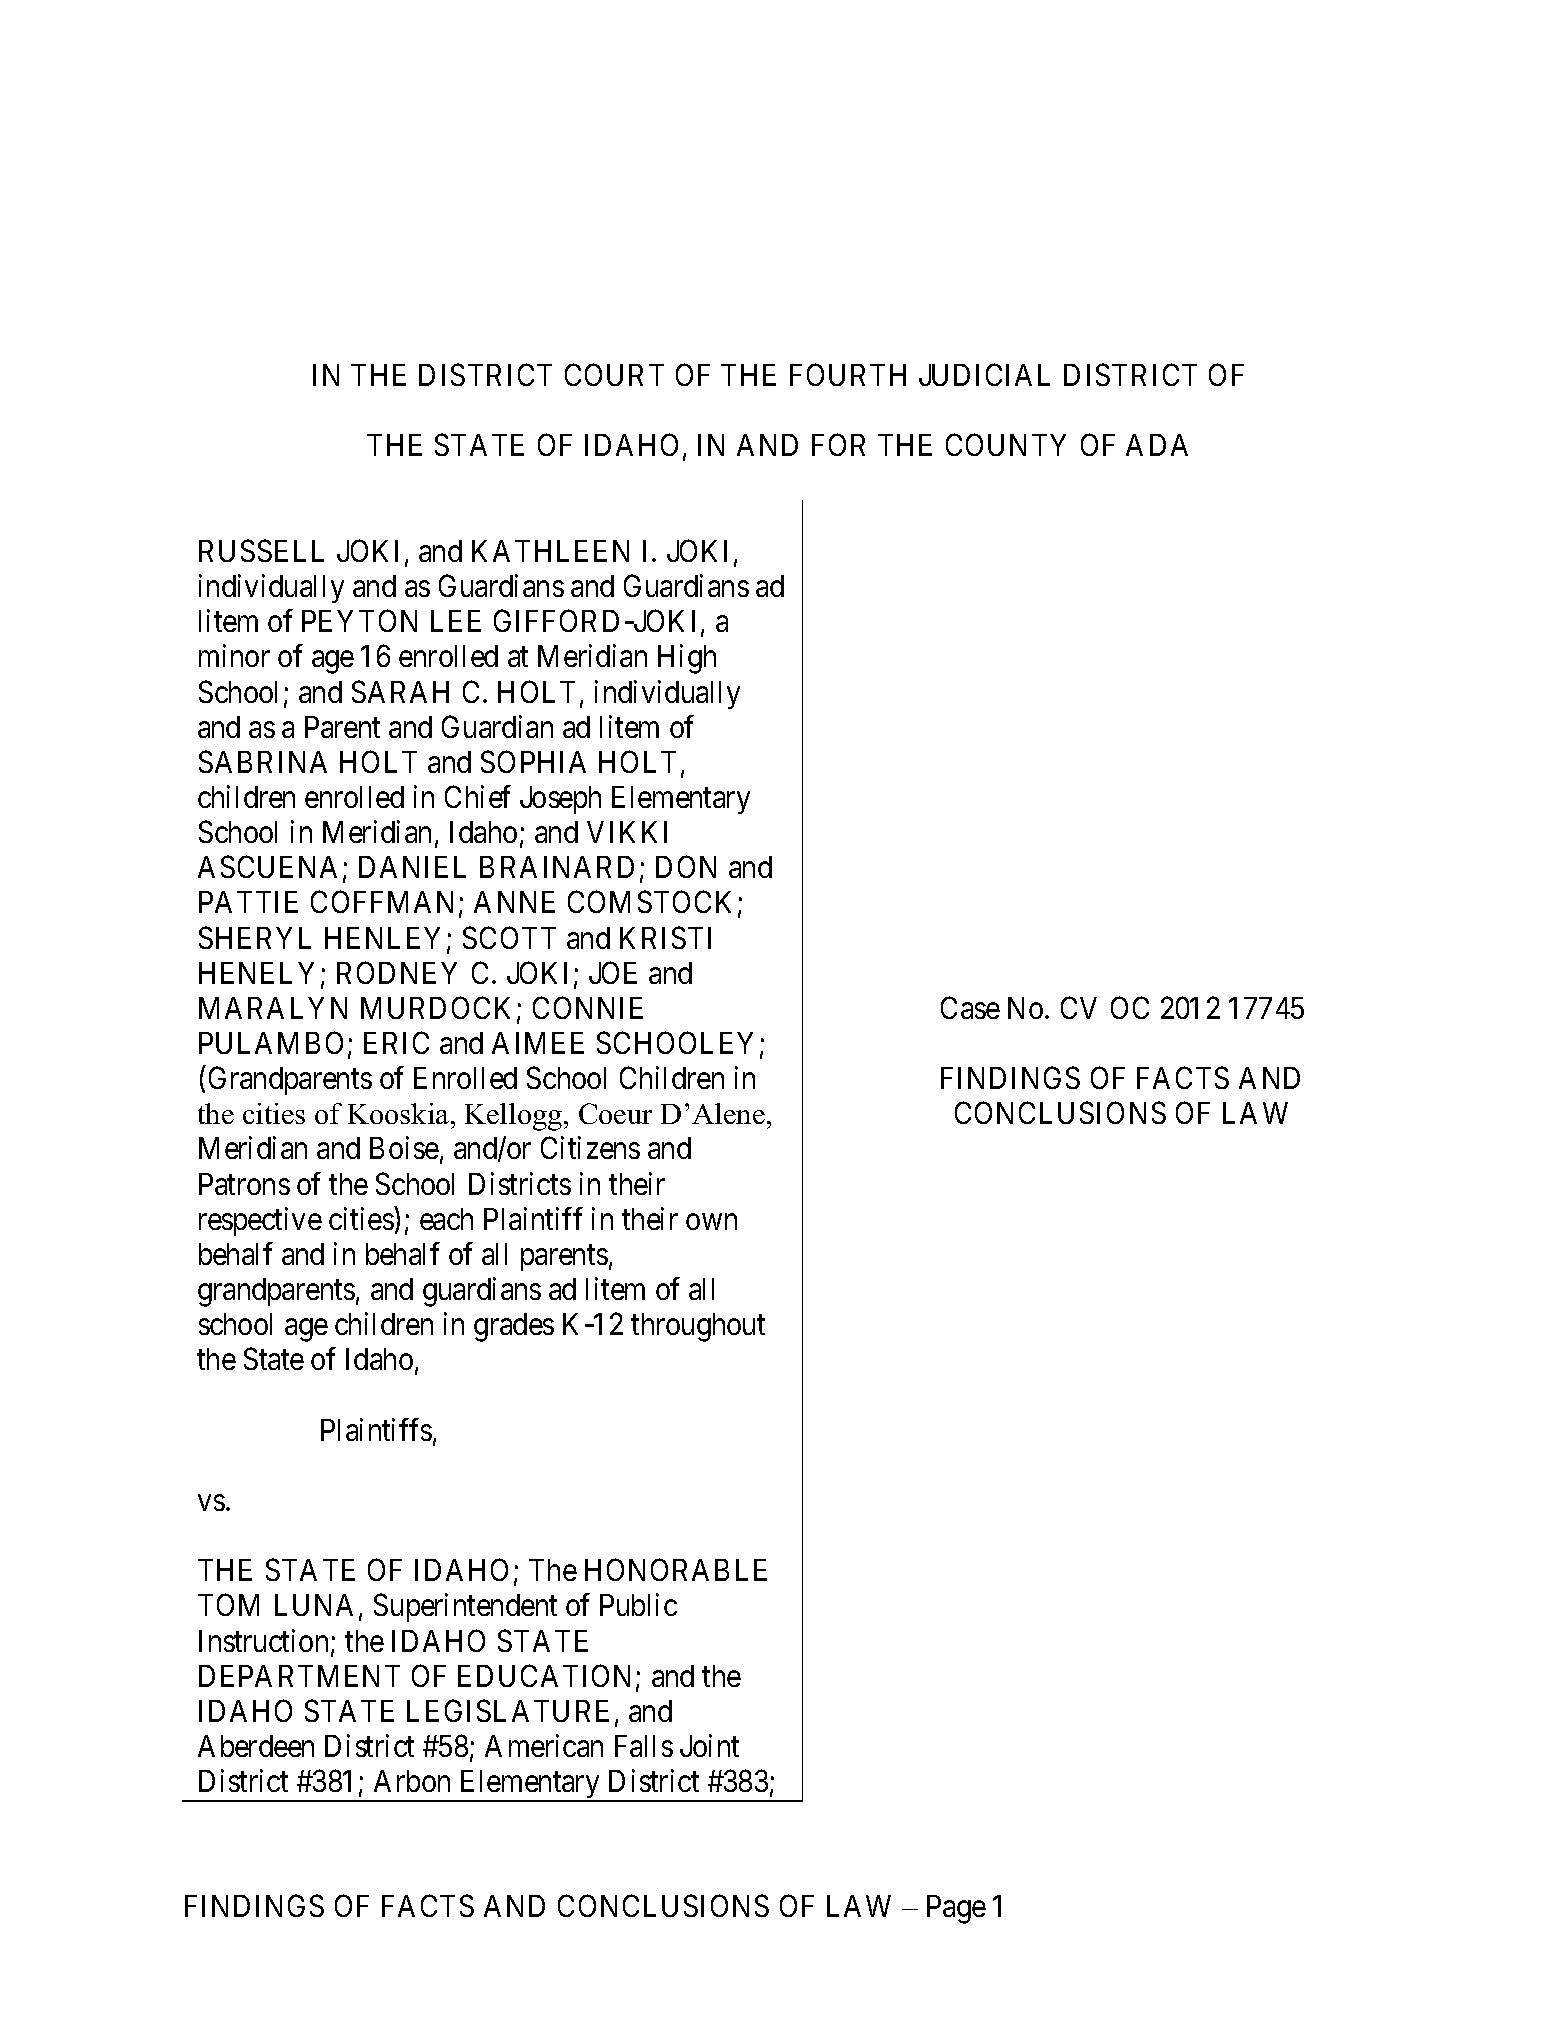  Describe the element at coordinates (614, 375) in the image. I see `COURT` at that location.
